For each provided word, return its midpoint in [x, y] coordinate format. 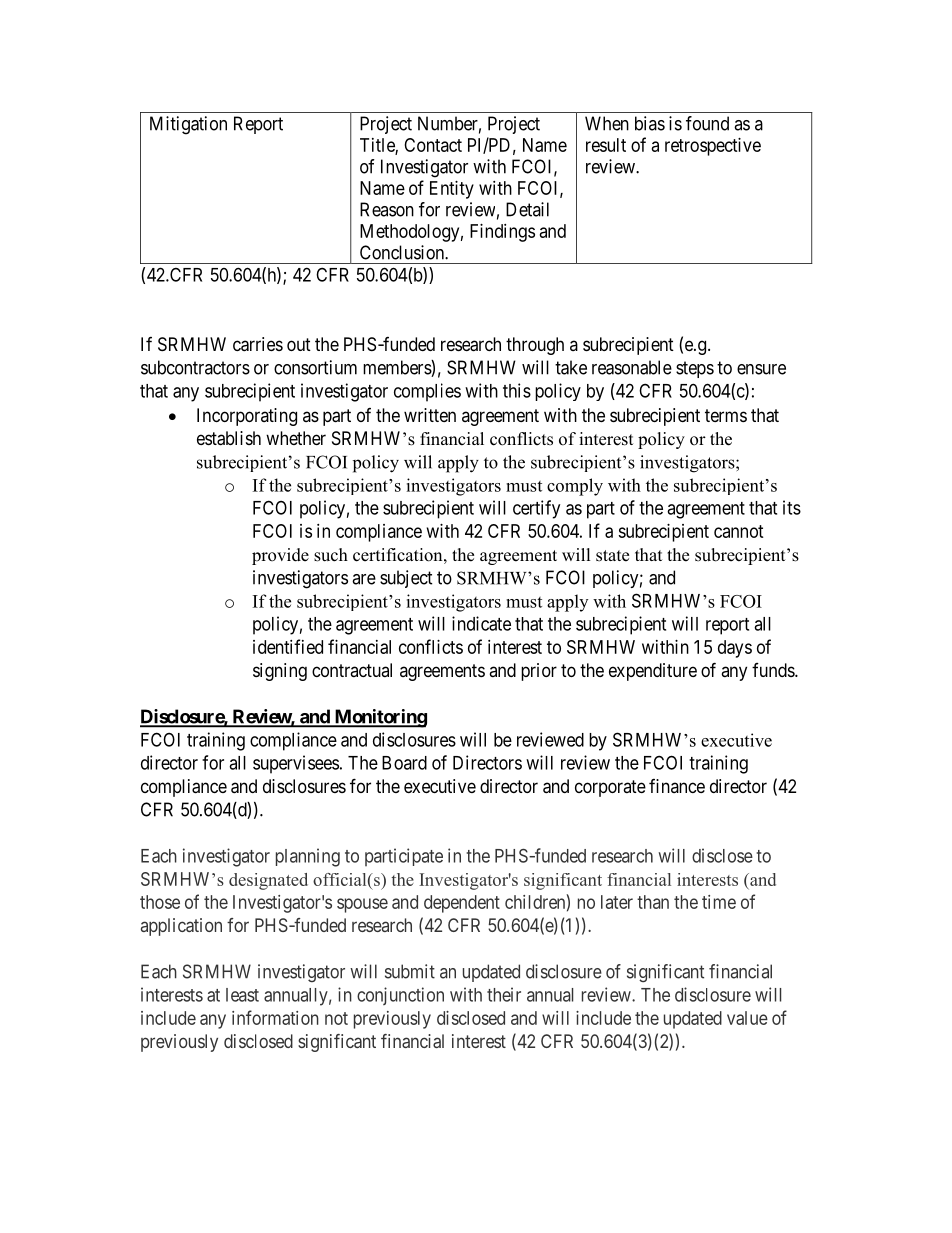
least [242, 995]
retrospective [713, 147]
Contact [433, 145]
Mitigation [188, 125]
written [430, 415]
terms [726, 415]
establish [229, 438]
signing [280, 672]
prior [539, 672]
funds [774, 670]
